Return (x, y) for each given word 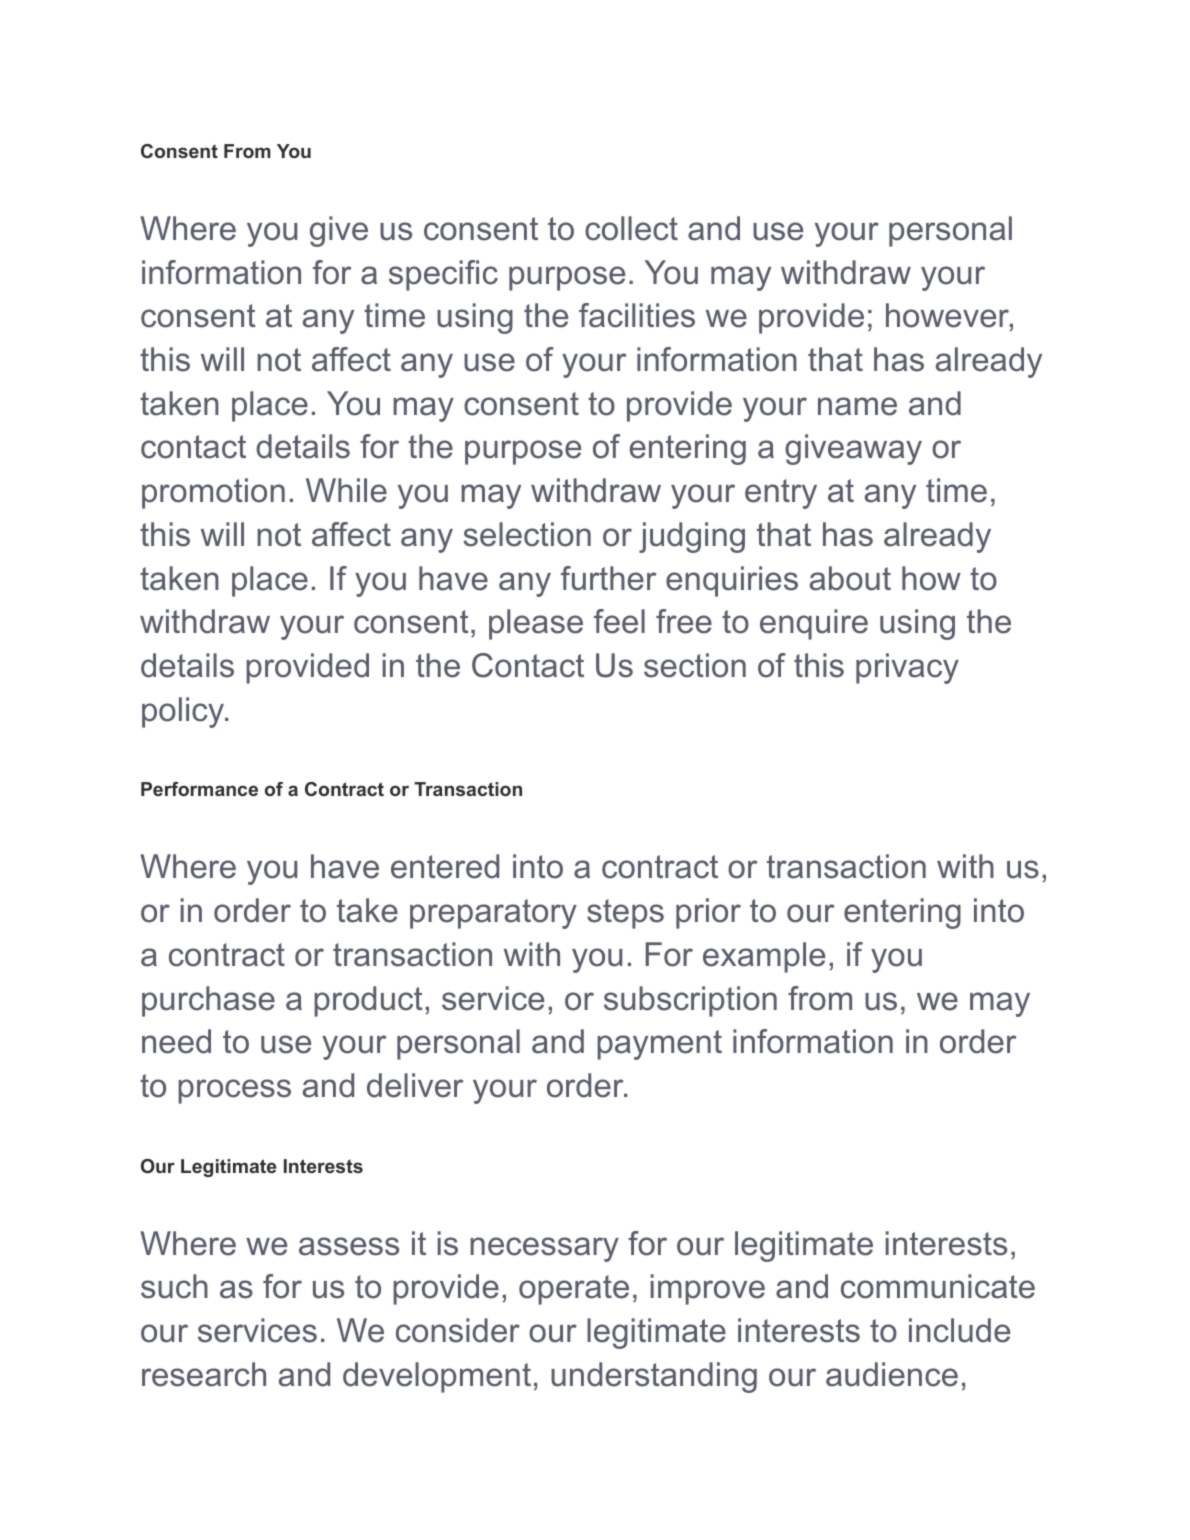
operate (574, 1290)
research (204, 1374)
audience (892, 1374)
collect (631, 228)
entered (445, 866)
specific (443, 275)
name (857, 406)
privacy (907, 668)
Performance (199, 789)
